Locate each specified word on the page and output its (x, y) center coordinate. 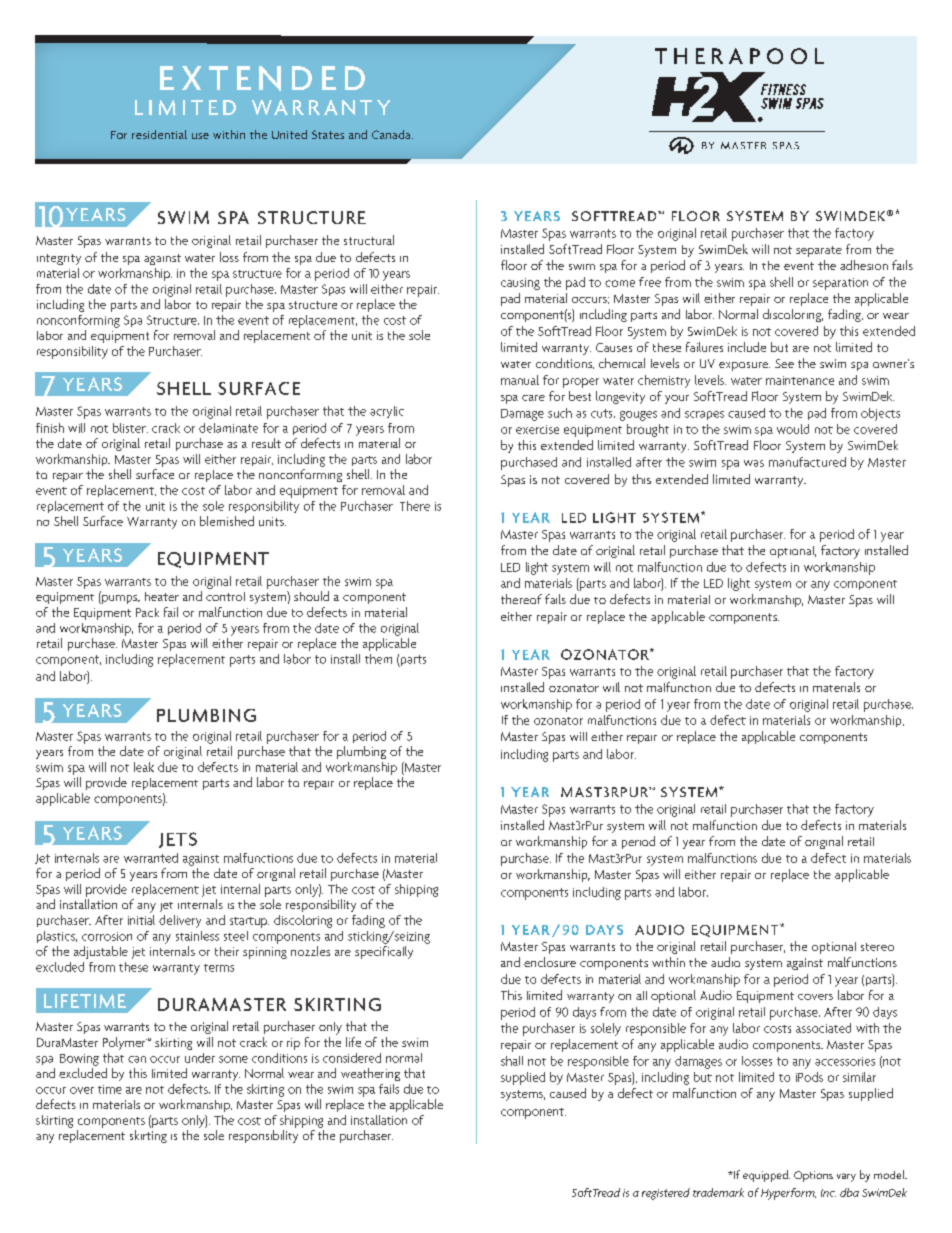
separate (819, 251)
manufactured (807, 462)
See (784, 363)
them (378, 659)
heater (162, 596)
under (200, 1058)
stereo (877, 947)
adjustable (101, 952)
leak (144, 767)
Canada (392, 134)
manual (520, 380)
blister (130, 428)
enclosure (550, 962)
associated (823, 1028)
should (311, 596)
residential (159, 134)
